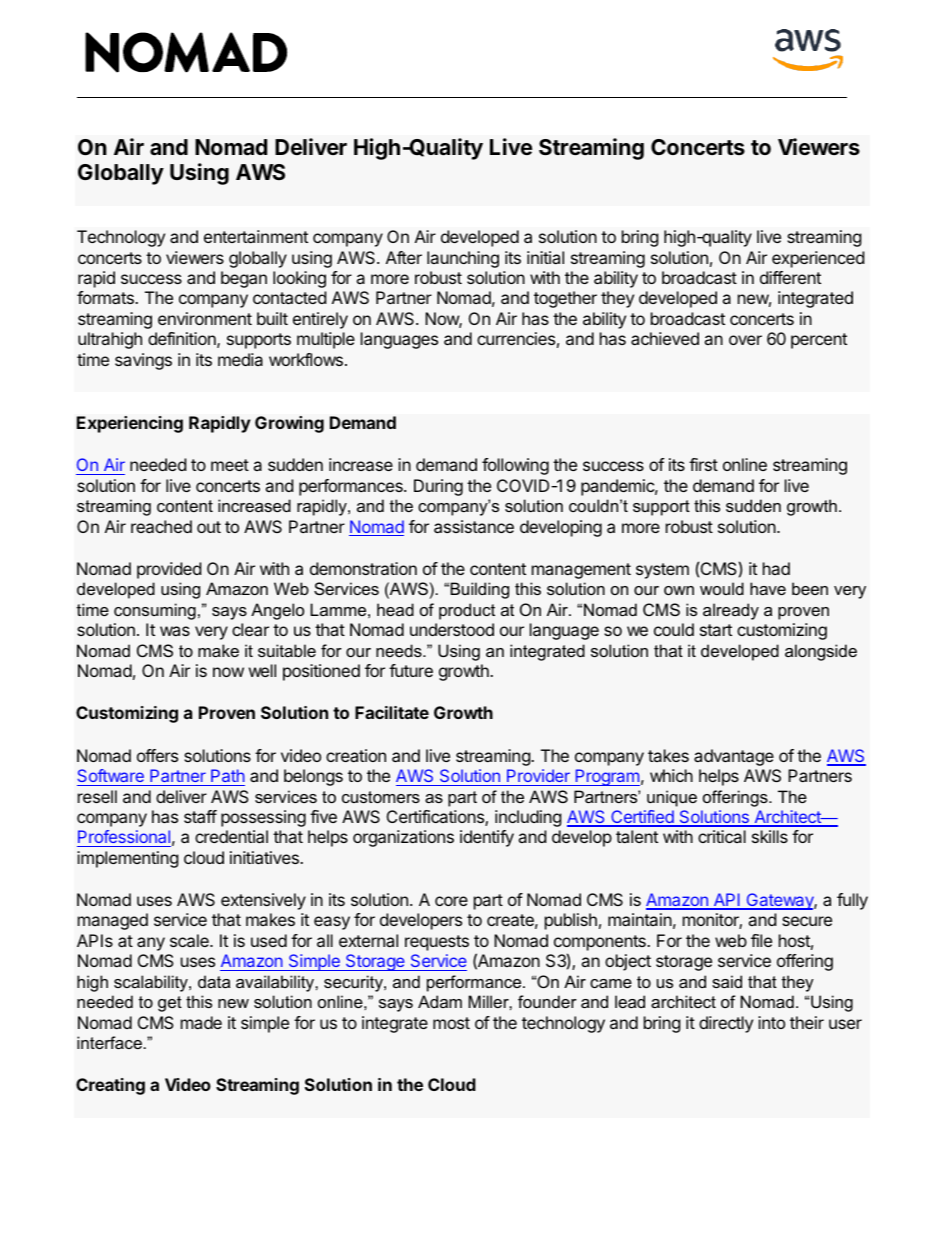 This screenshot has height=1233, width=952. Describe the element at coordinates (244, 279) in the screenshot. I see `began` at that location.
